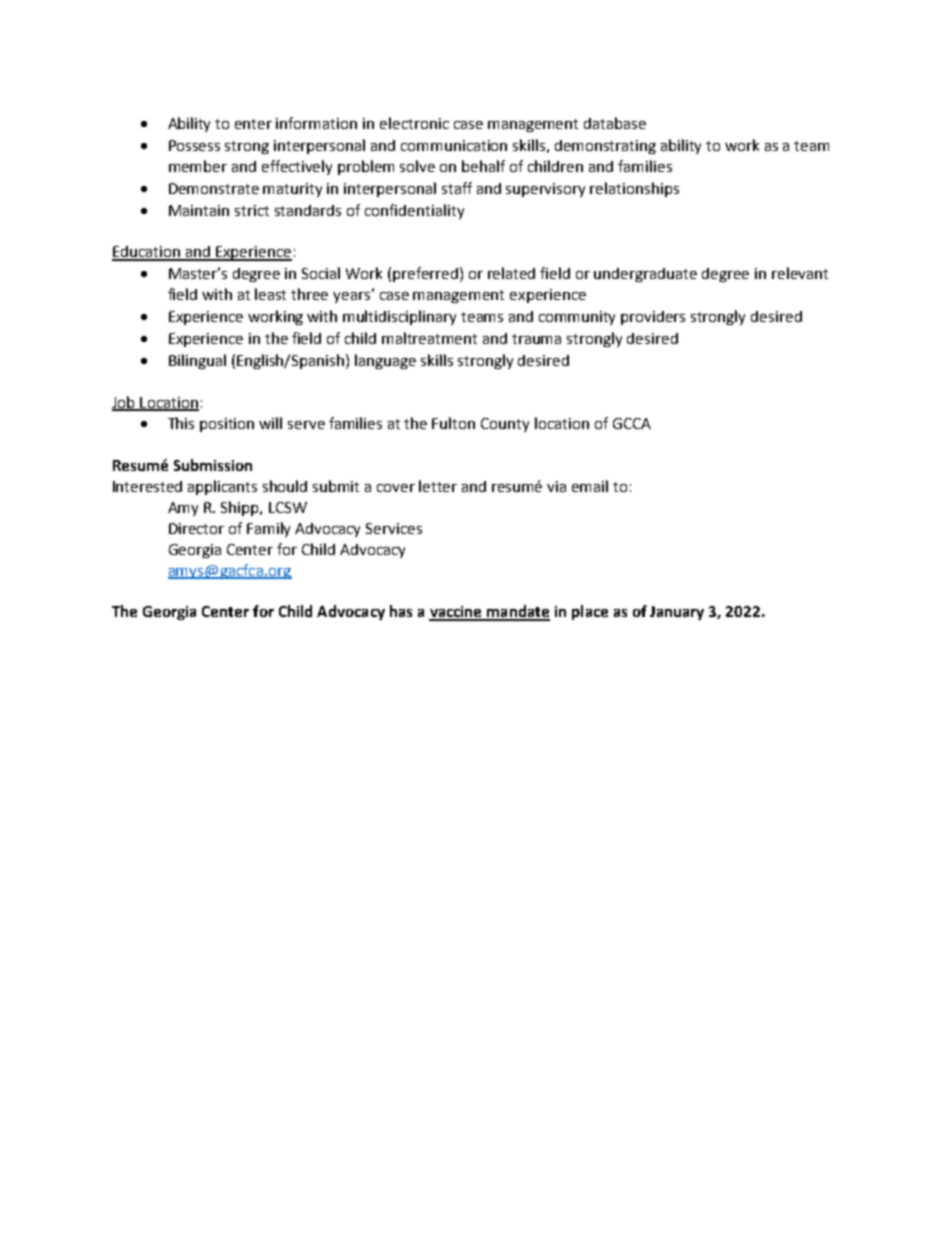 Image resolution: width=952 pixels, height=1233 pixels. What do you see at coordinates (454, 145) in the screenshot?
I see `communication` at bounding box center [454, 145].
